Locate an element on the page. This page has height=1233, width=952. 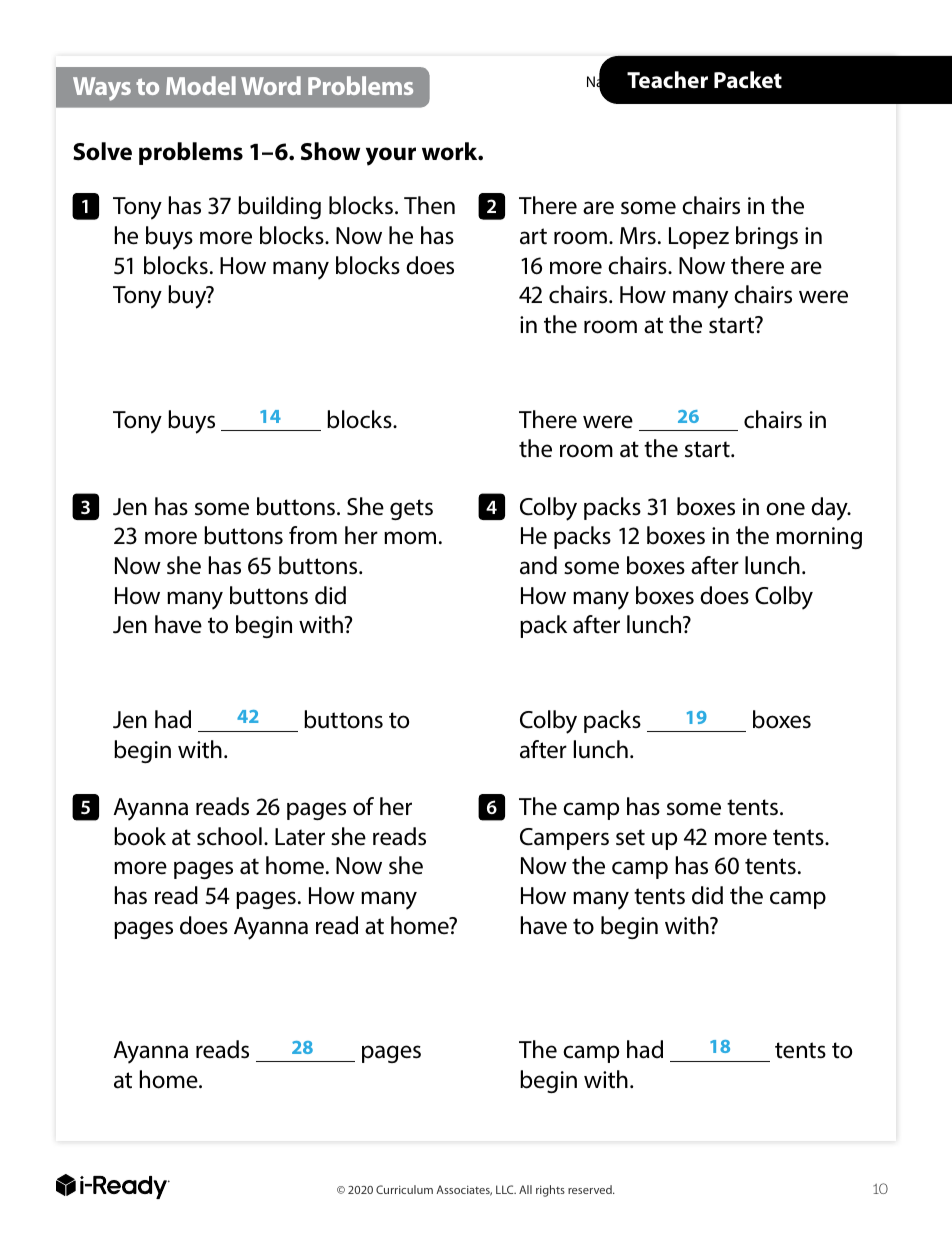
your is located at coordinates (391, 156).
